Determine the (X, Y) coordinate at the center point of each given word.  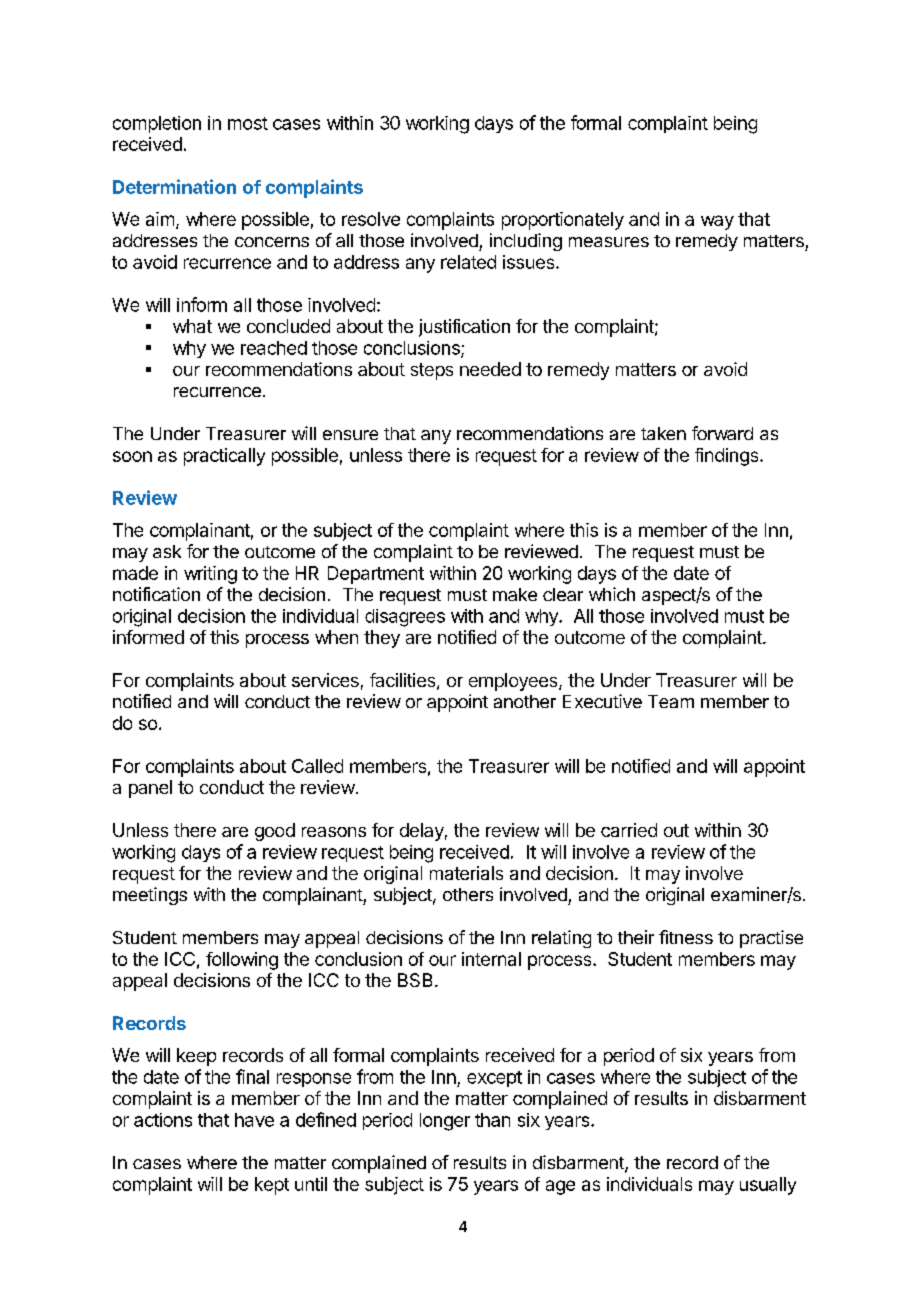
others (468, 894)
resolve (371, 219)
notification (156, 594)
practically (224, 457)
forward (722, 433)
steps (432, 371)
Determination (174, 186)
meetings (150, 896)
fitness (686, 937)
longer (445, 1122)
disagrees (405, 618)
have (254, 1120)
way (717, 222)
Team (671, 701)
